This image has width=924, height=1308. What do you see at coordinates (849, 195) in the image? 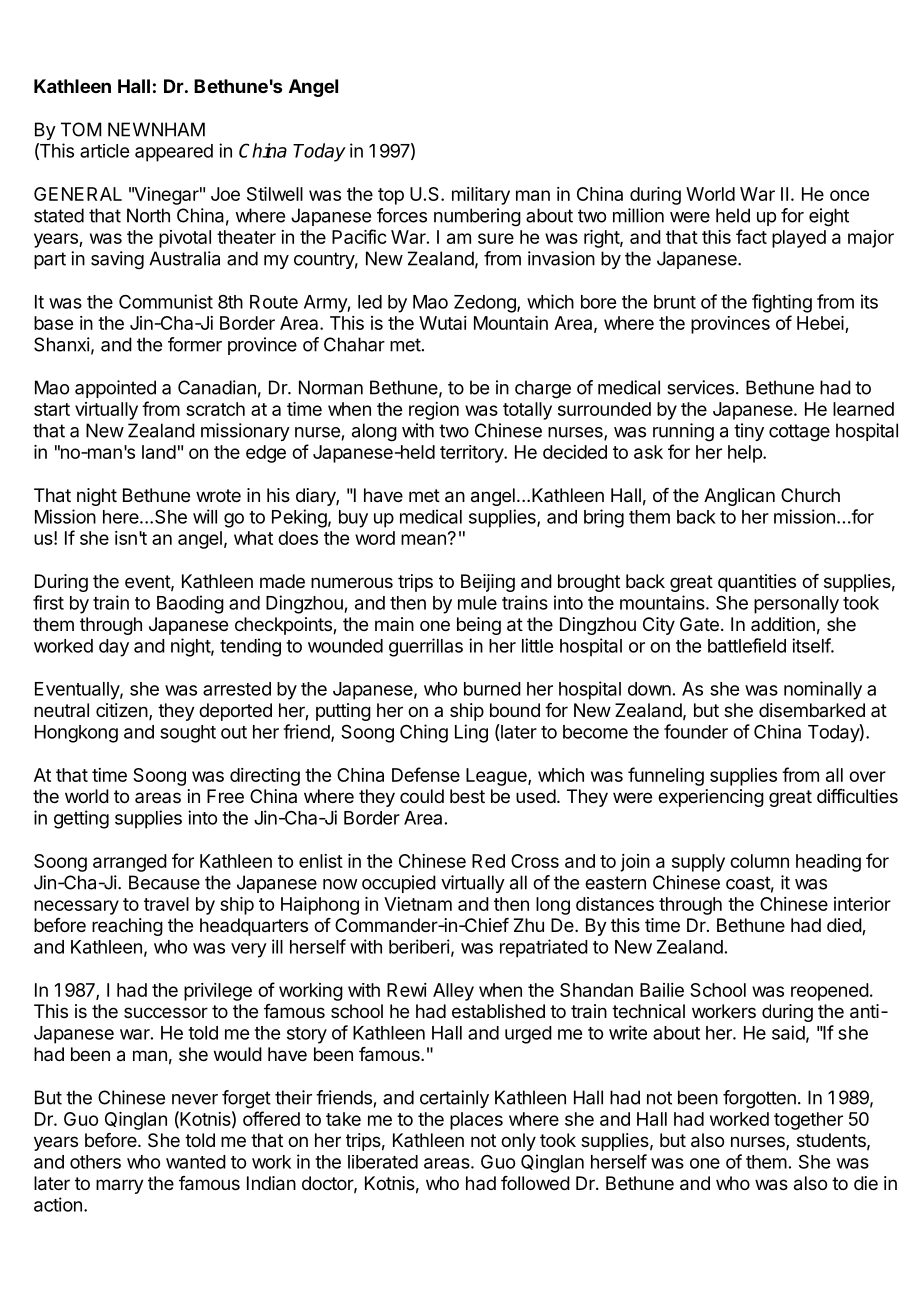
I see `once` at bounding box center [849, 195].
